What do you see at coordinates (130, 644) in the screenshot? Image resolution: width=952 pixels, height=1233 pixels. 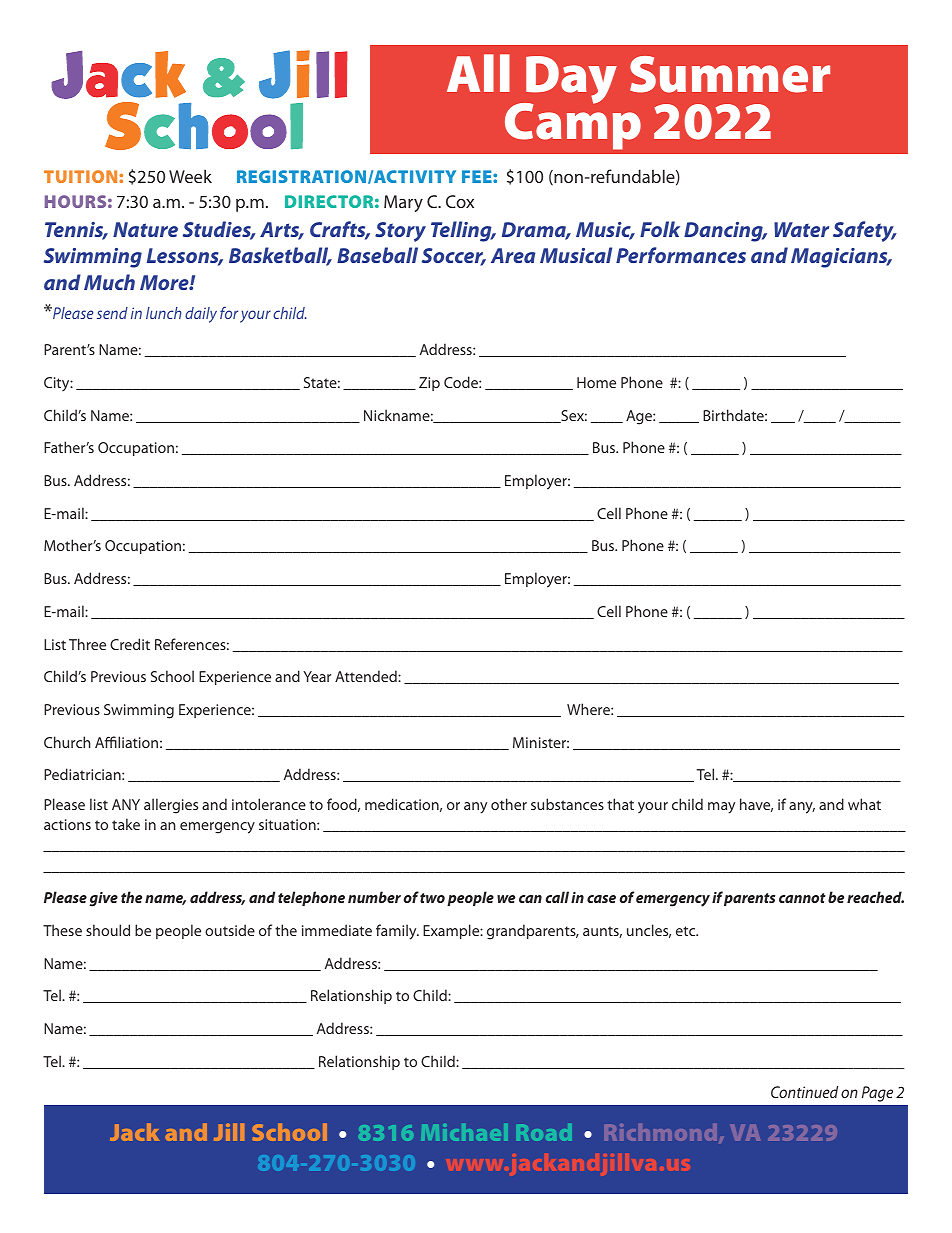 I see `Credit` at bounding box center [130, 644].
